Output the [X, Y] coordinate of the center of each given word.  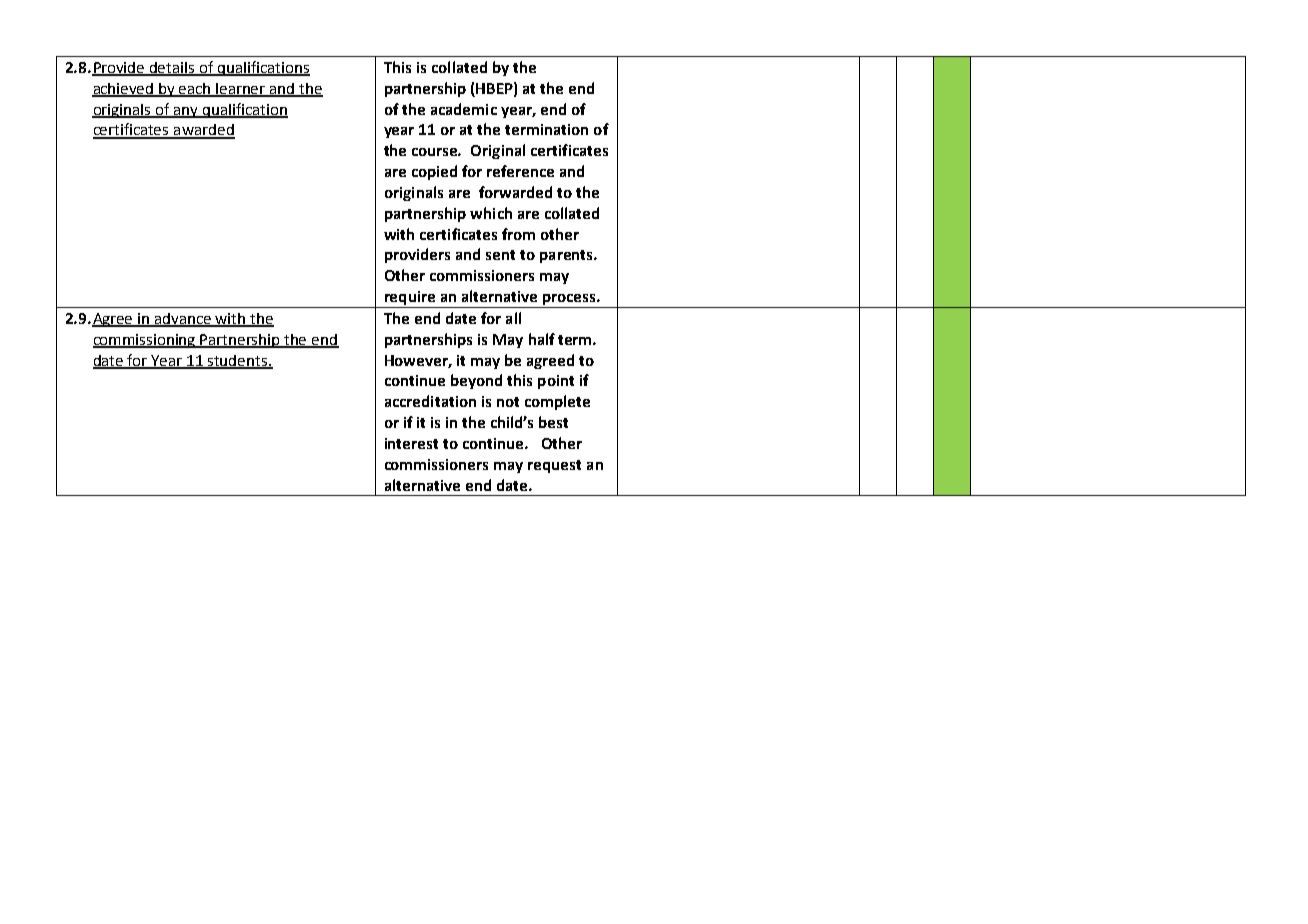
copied [434, 172]
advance [183, 319]
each [195, 89]
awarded [203, 131]
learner [241, 89]
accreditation [430, 401]
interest [411, 443]
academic [464, 109]
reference [520, 171]
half [542, 339]
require [410, 299]
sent [500, 255]
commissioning [145, 341]
